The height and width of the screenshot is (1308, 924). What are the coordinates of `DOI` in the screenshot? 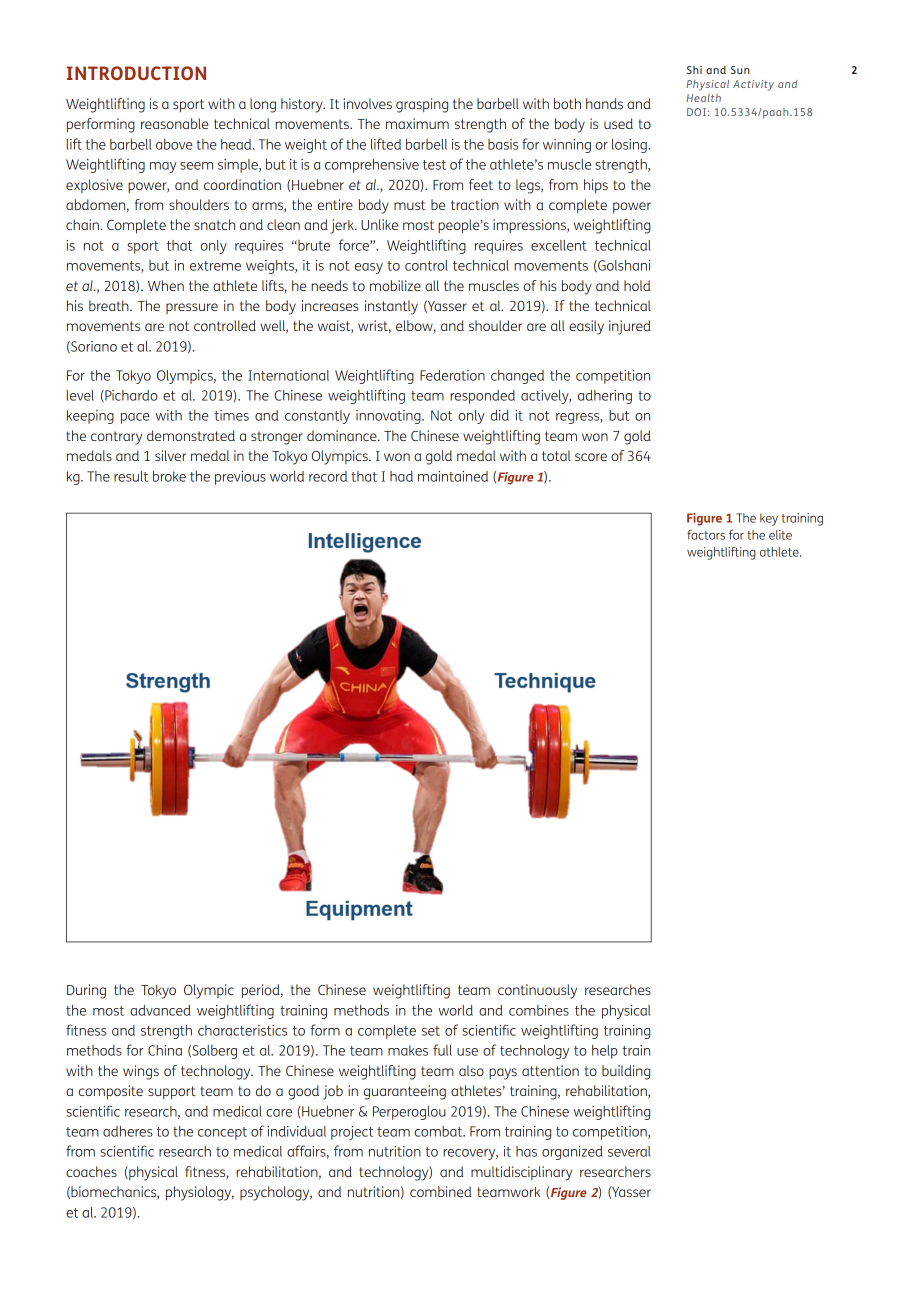 It's located at (696, 112).
